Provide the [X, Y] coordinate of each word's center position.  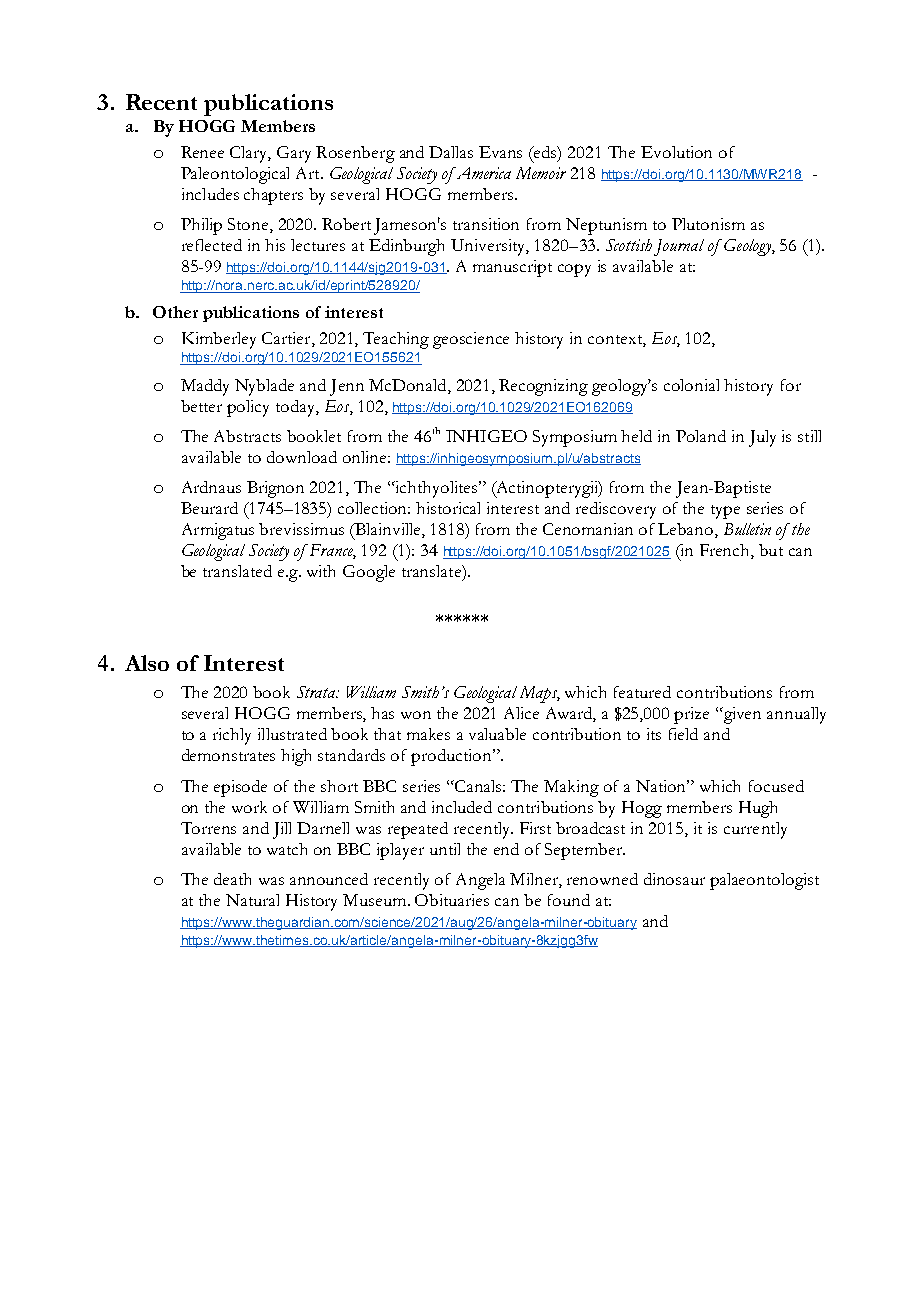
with [321, 571]
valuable [497, 734]
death [232, 879]
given [741, 715]
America [482, 173]
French [726, 551]
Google [369, 573]
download [302, 457]
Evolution [676, 152]
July [762, 438]
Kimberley [219, 340]
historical [448, 508]
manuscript [512, 268]
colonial [691, 385]
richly [232, 736]
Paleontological [235, 175]
